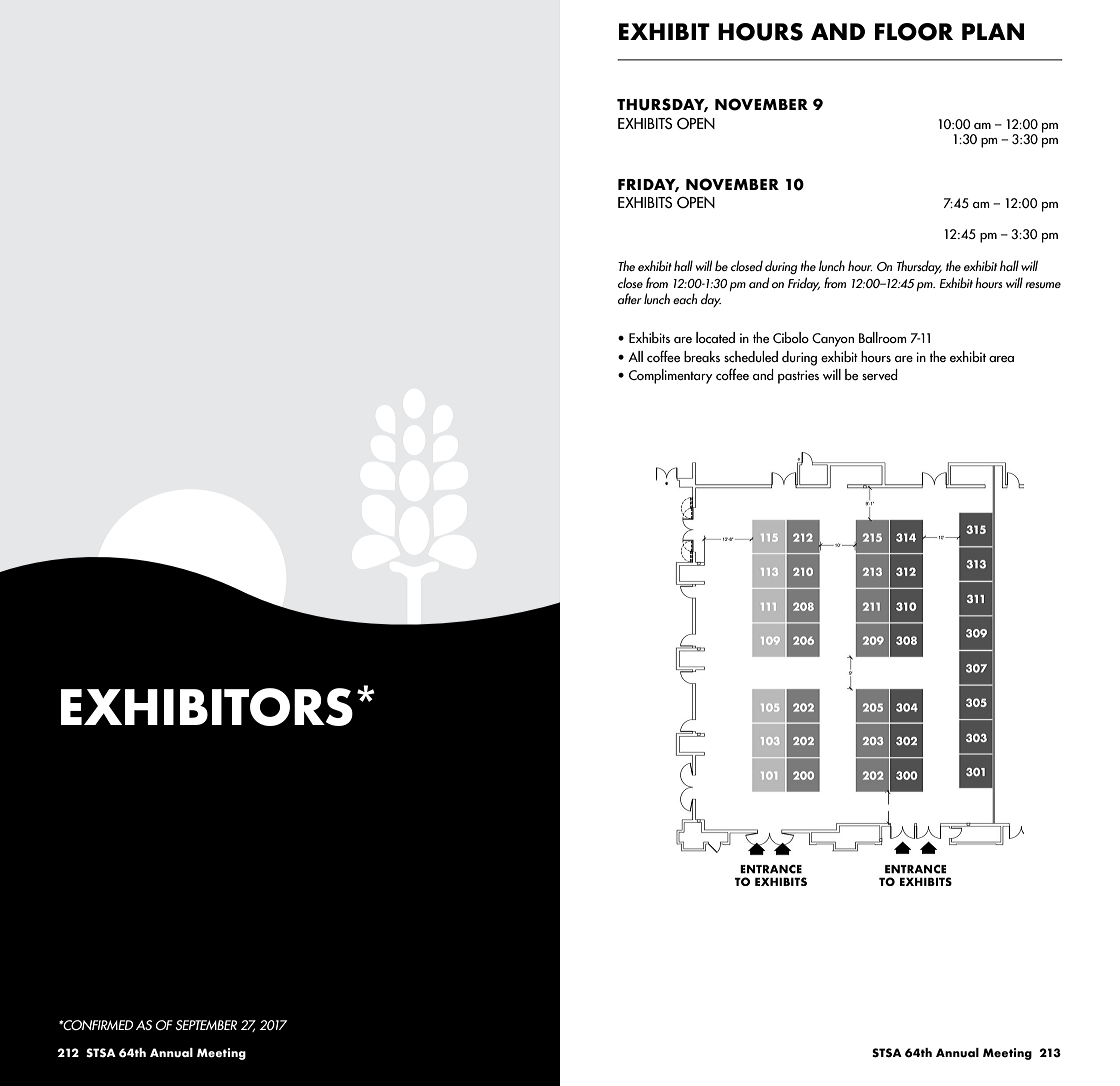  I want to click on served, so click(880, 374).
